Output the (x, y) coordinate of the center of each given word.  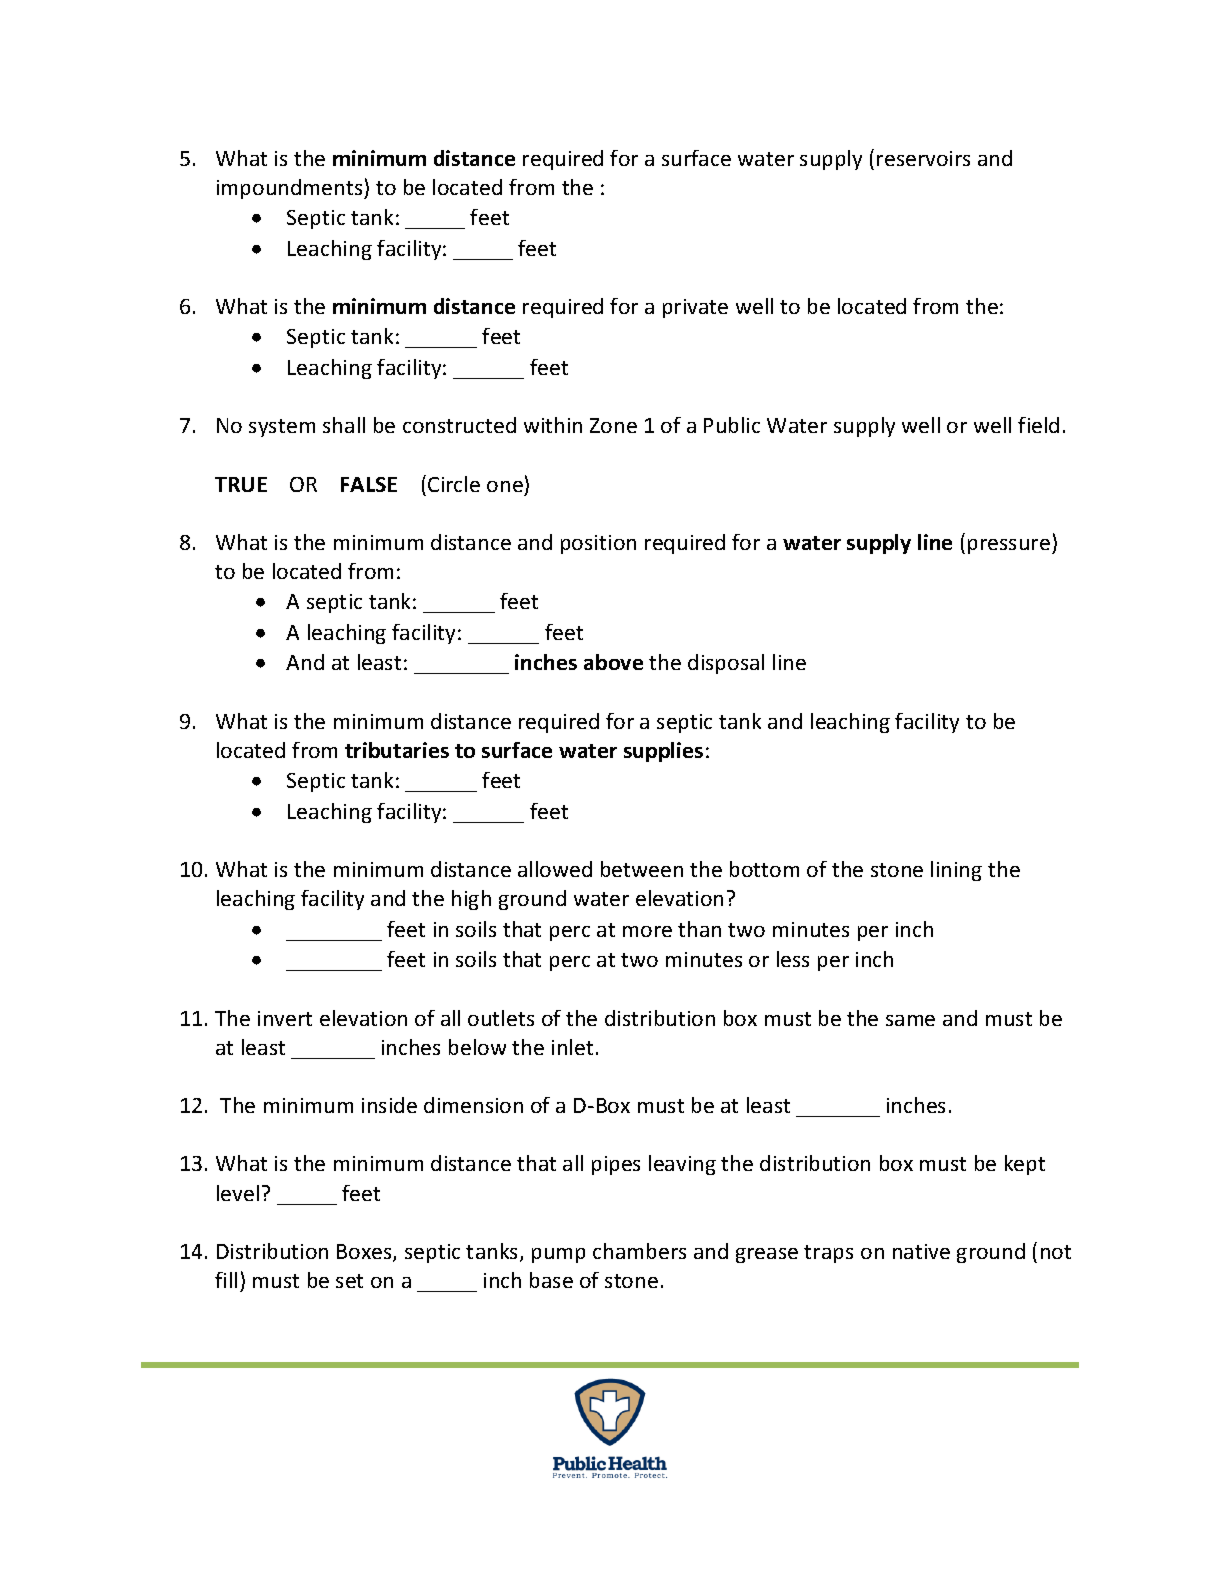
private (695, 308)
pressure (1009, 546)
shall (344, 425)
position (598, 544)
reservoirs (923, 158)
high (471, 900)
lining (956, 871)
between (642, 869)
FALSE (369, 484)
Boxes (365, 1253)
